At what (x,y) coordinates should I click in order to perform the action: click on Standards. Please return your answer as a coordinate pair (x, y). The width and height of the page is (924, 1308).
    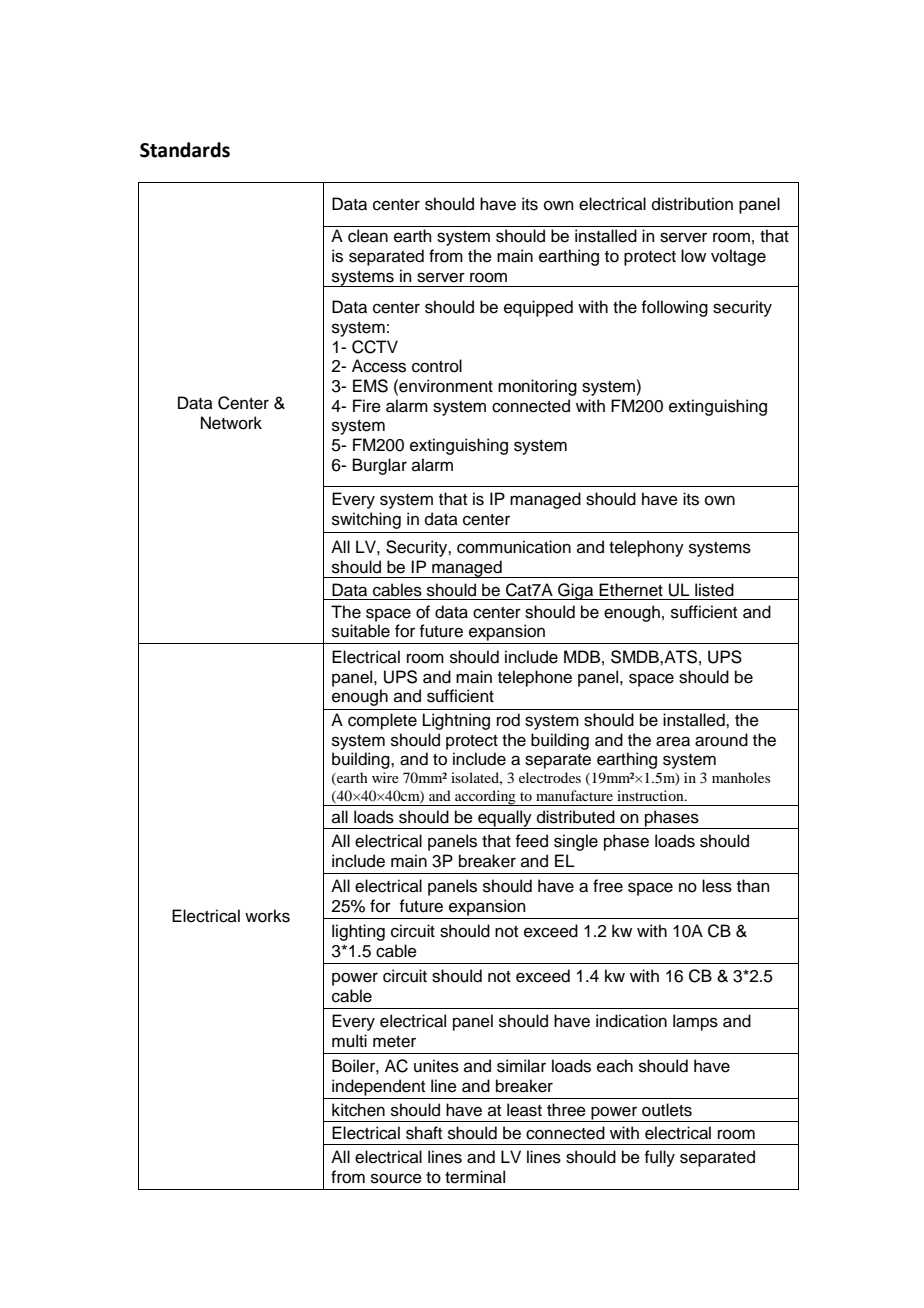
    Looking at the image, I should click on (185, 150).
